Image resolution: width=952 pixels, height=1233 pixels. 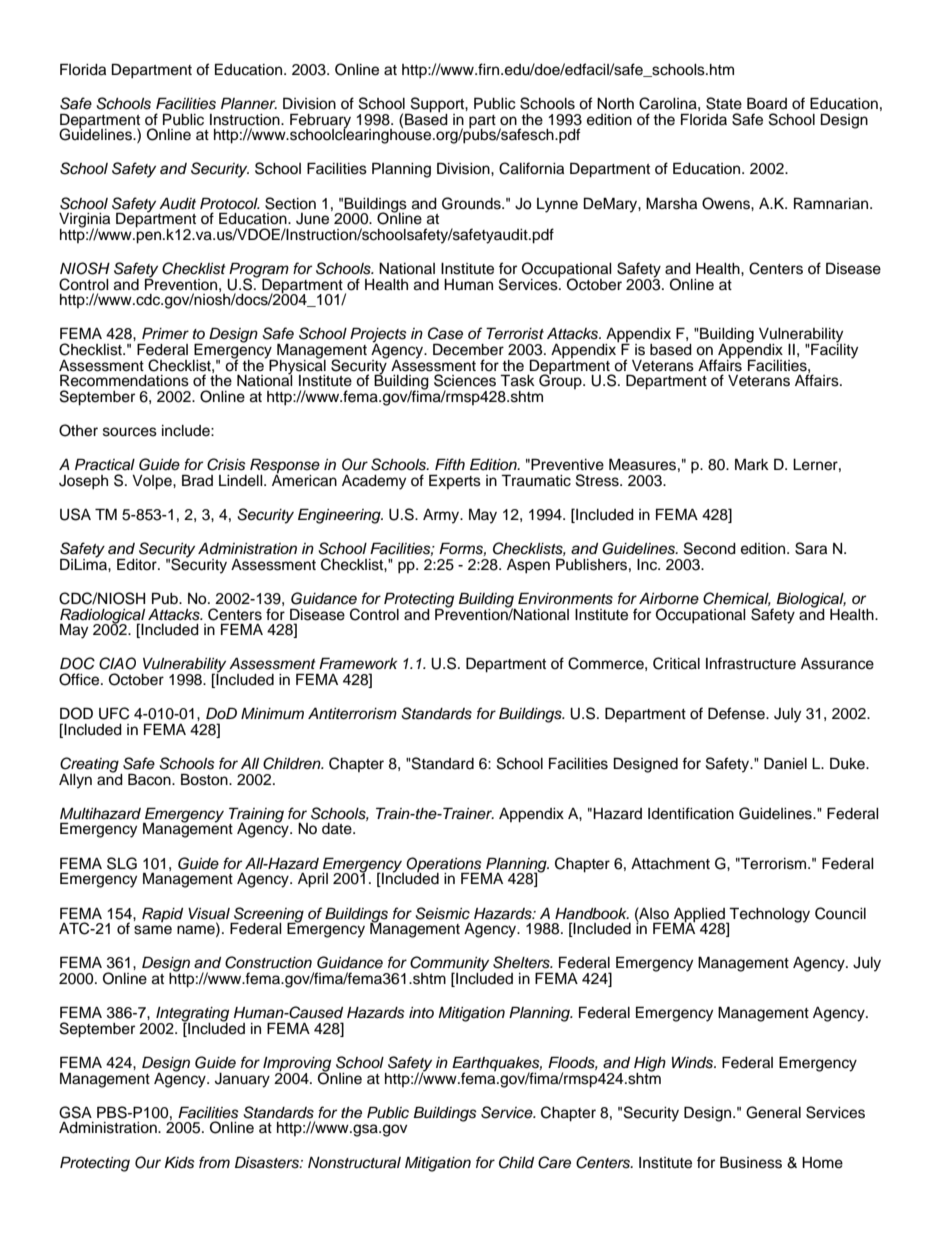 I want to click on General, so click(x=773, y=1112).
